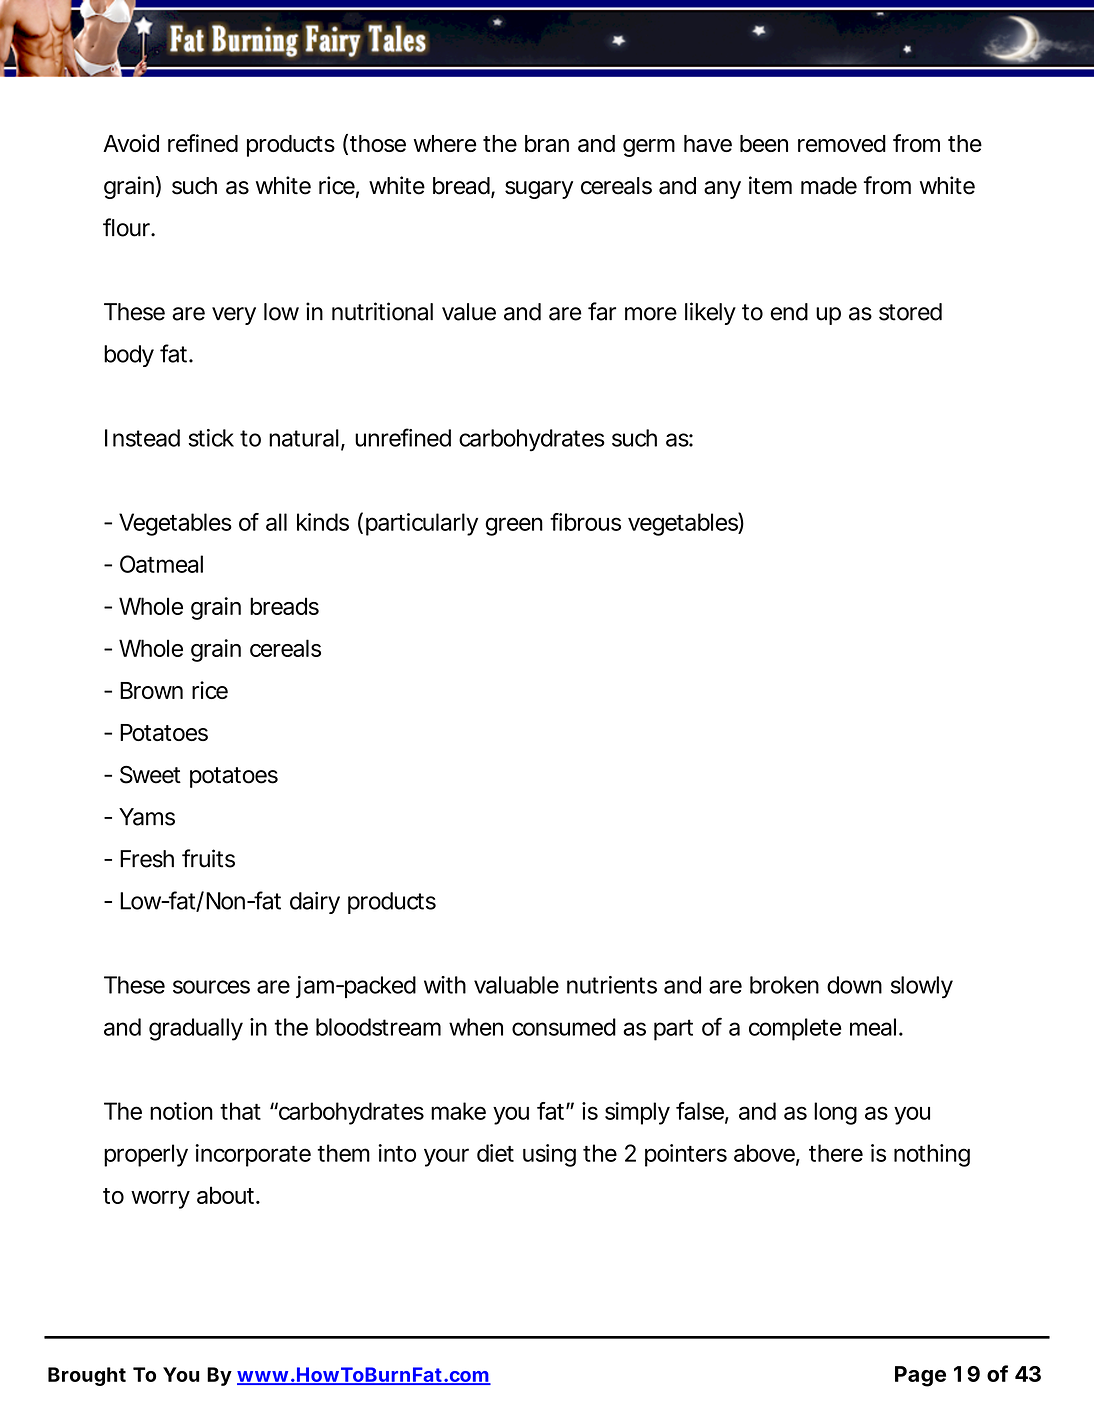 Image resolution: width=1094 pixels, height=1416 pixels. Describe the element at coordinates (539, 190) in the document. I see `sugary` at that location.
